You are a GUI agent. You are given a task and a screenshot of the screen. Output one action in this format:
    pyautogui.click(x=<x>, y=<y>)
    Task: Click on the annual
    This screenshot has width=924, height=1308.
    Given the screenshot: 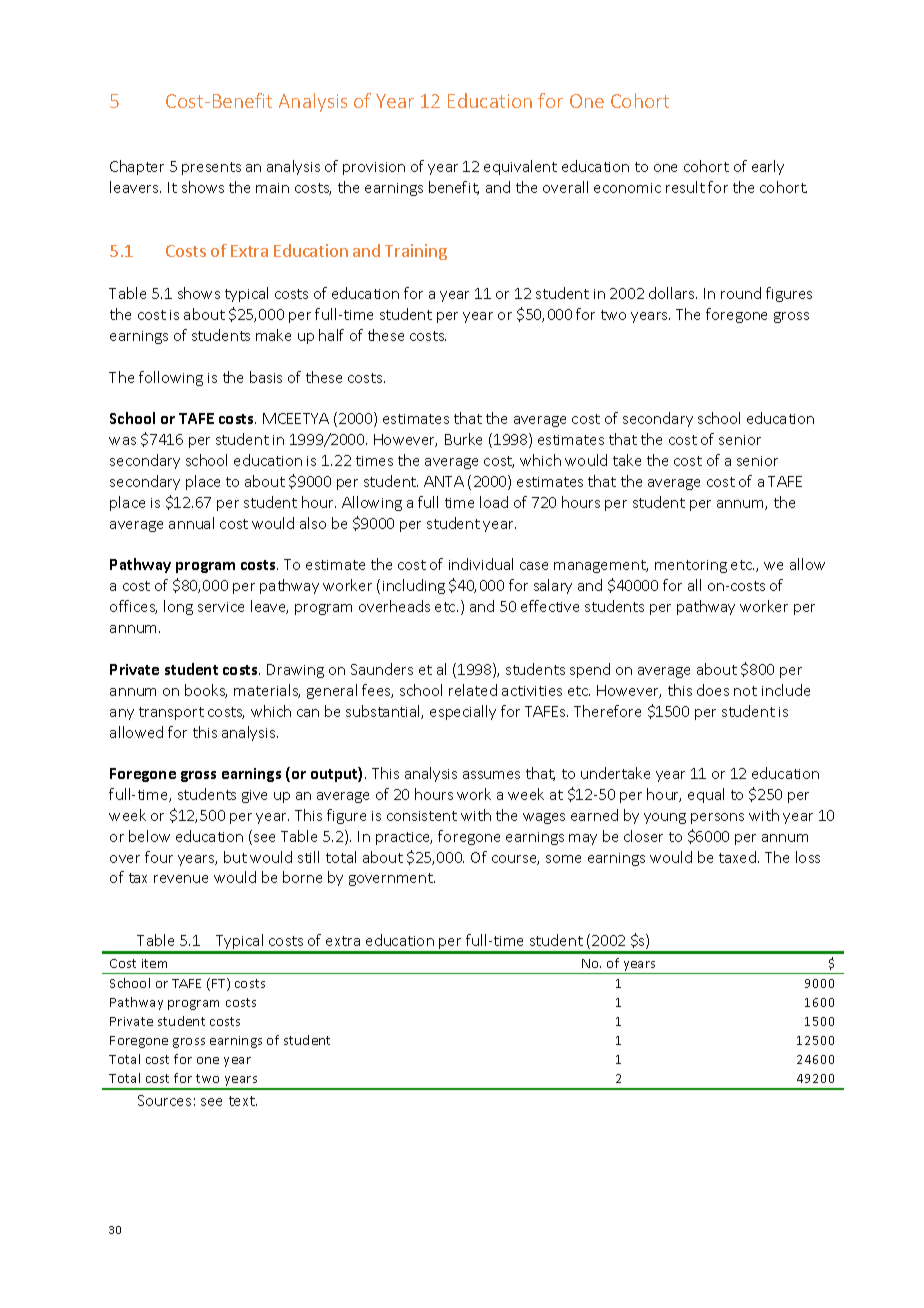 What is the action you would take?
    pyautogui.click(x=191, y=523)
